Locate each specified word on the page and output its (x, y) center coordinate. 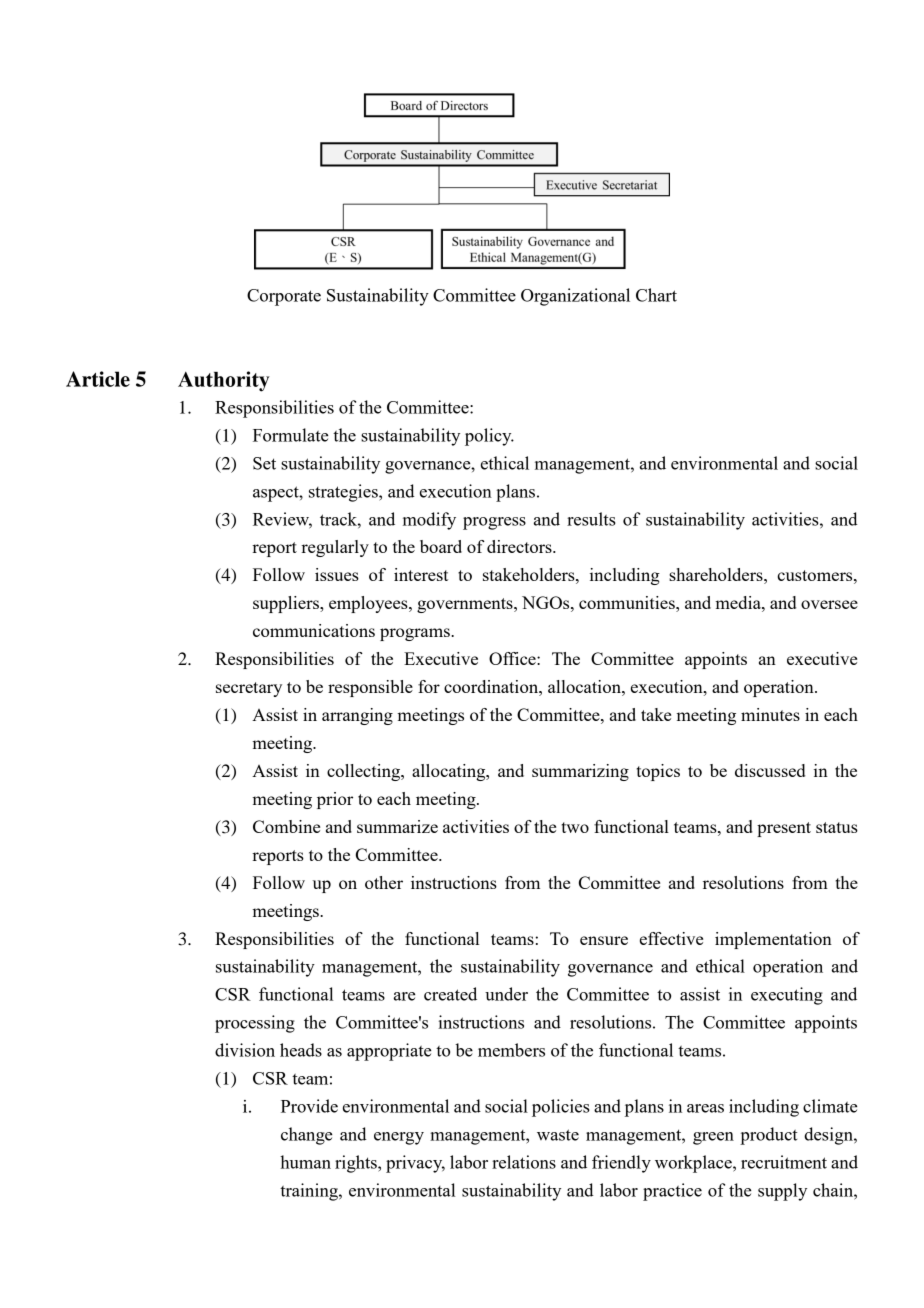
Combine (286, 826)
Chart (656, 295)
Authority (224, 381)
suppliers (287, 604)
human (305, 1162)
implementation (773, 940)
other (384, 882)
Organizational (575, 297)
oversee (829, 604)
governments (466, 605)
